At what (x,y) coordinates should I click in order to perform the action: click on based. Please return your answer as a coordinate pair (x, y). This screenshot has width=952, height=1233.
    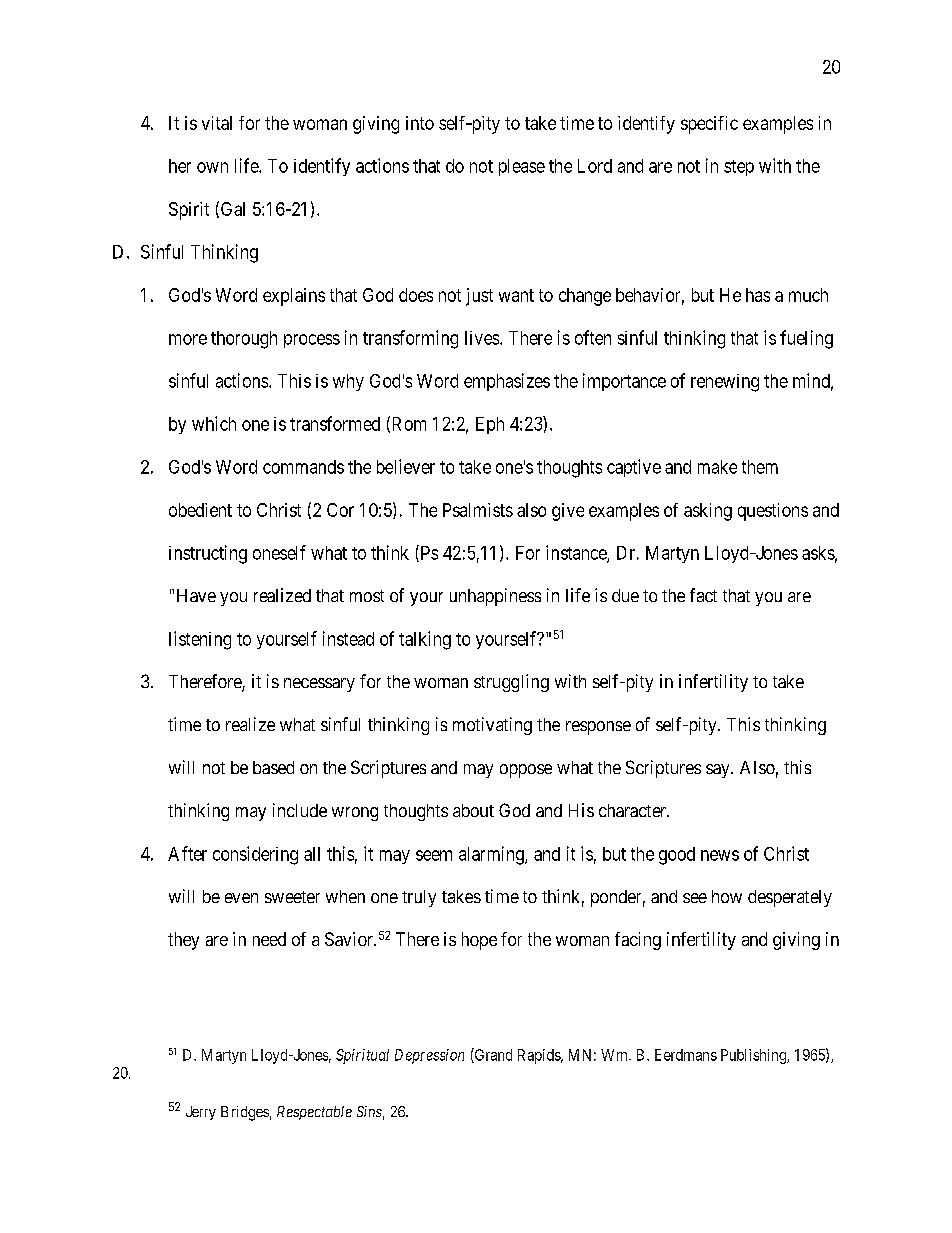
    Looking at the image, I should click on (273, 767).
